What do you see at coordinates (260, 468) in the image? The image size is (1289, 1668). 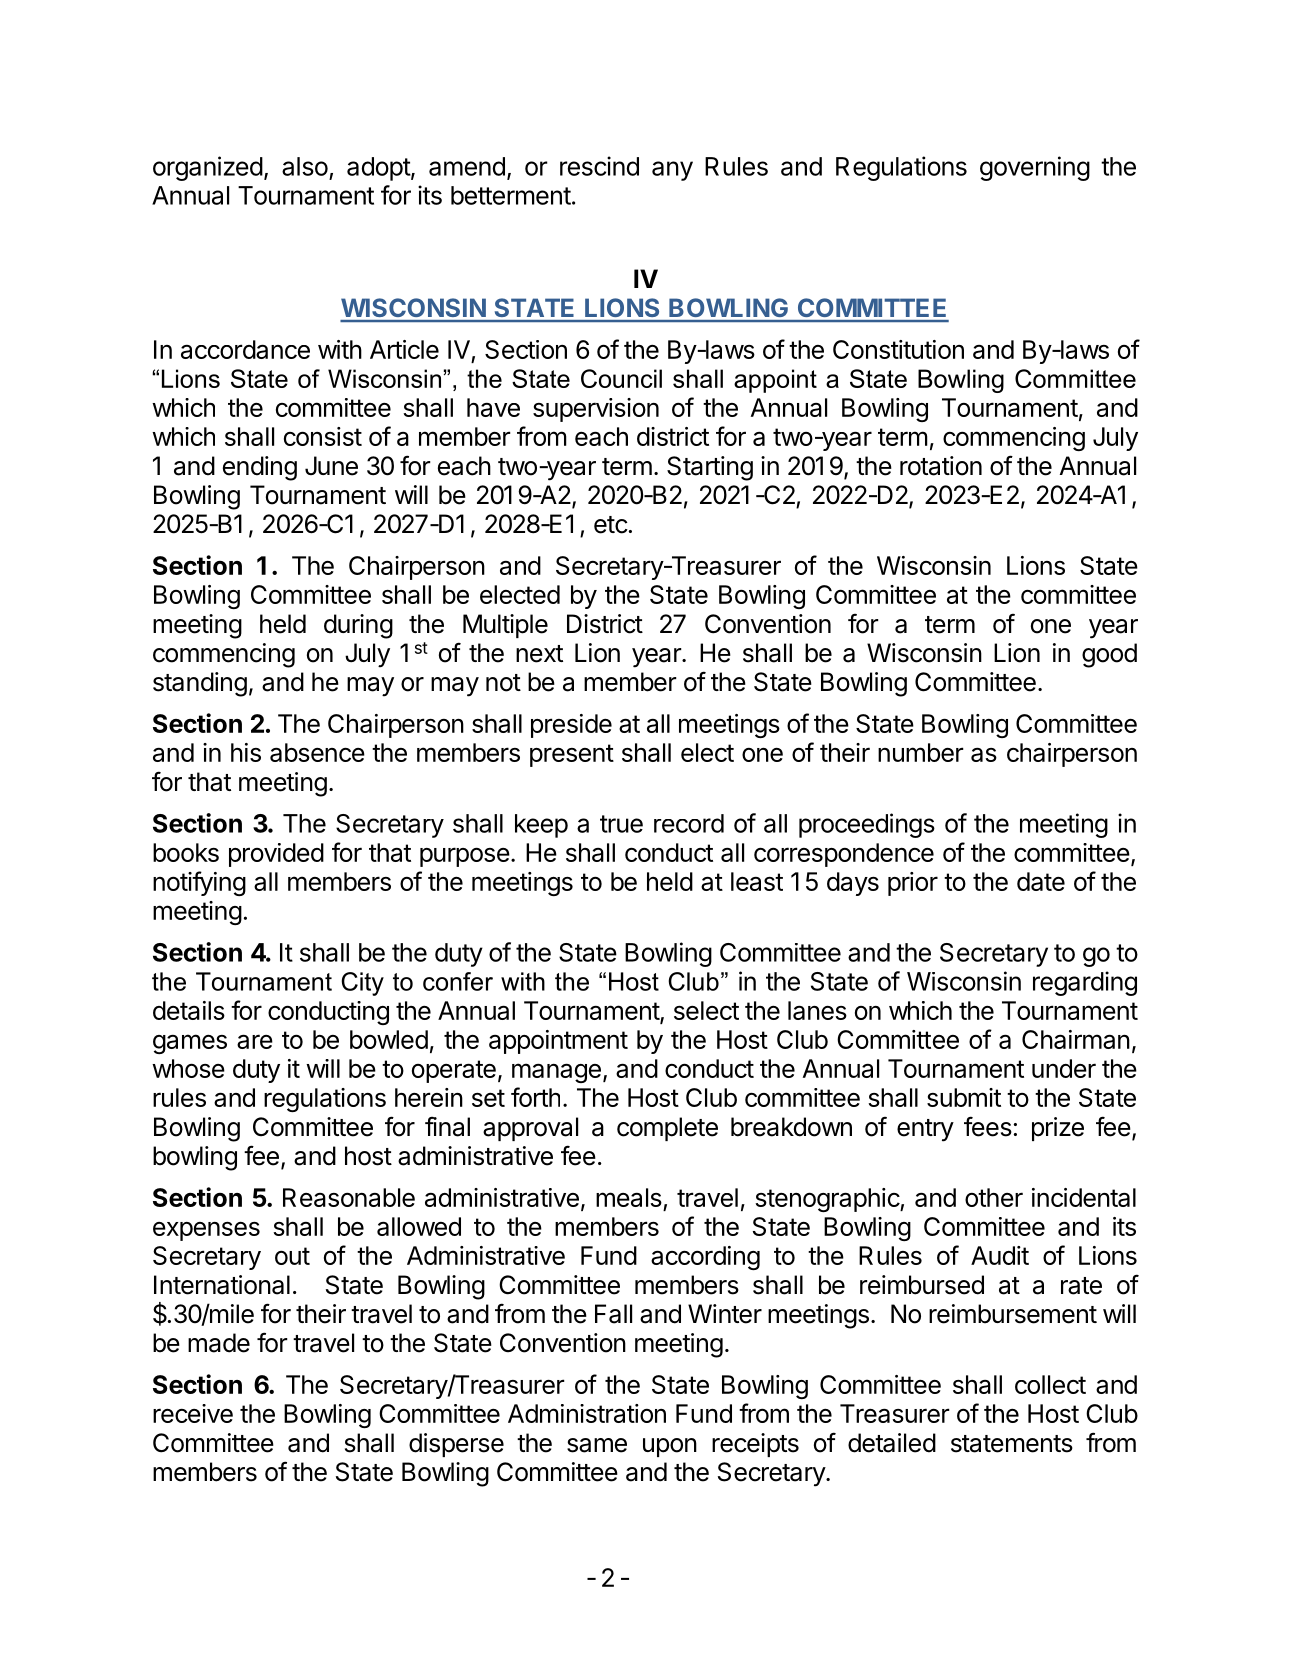 I see `ending` at bounding box center [260, 468].
